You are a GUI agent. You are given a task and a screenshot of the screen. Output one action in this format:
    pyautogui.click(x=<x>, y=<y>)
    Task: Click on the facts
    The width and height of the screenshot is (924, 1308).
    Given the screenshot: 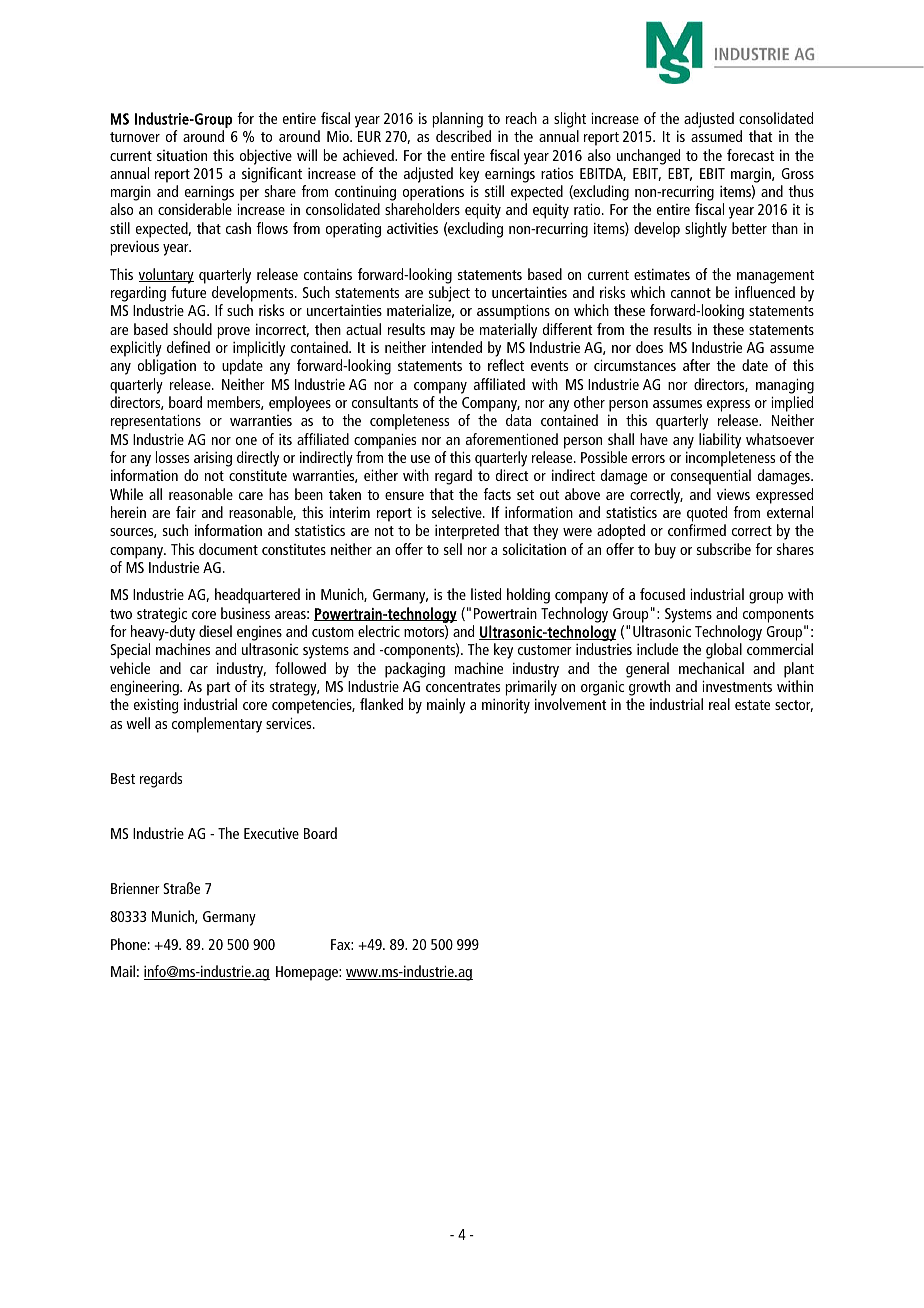 What is the action you would take?
    pyautogui.click(x=497, y=494)
